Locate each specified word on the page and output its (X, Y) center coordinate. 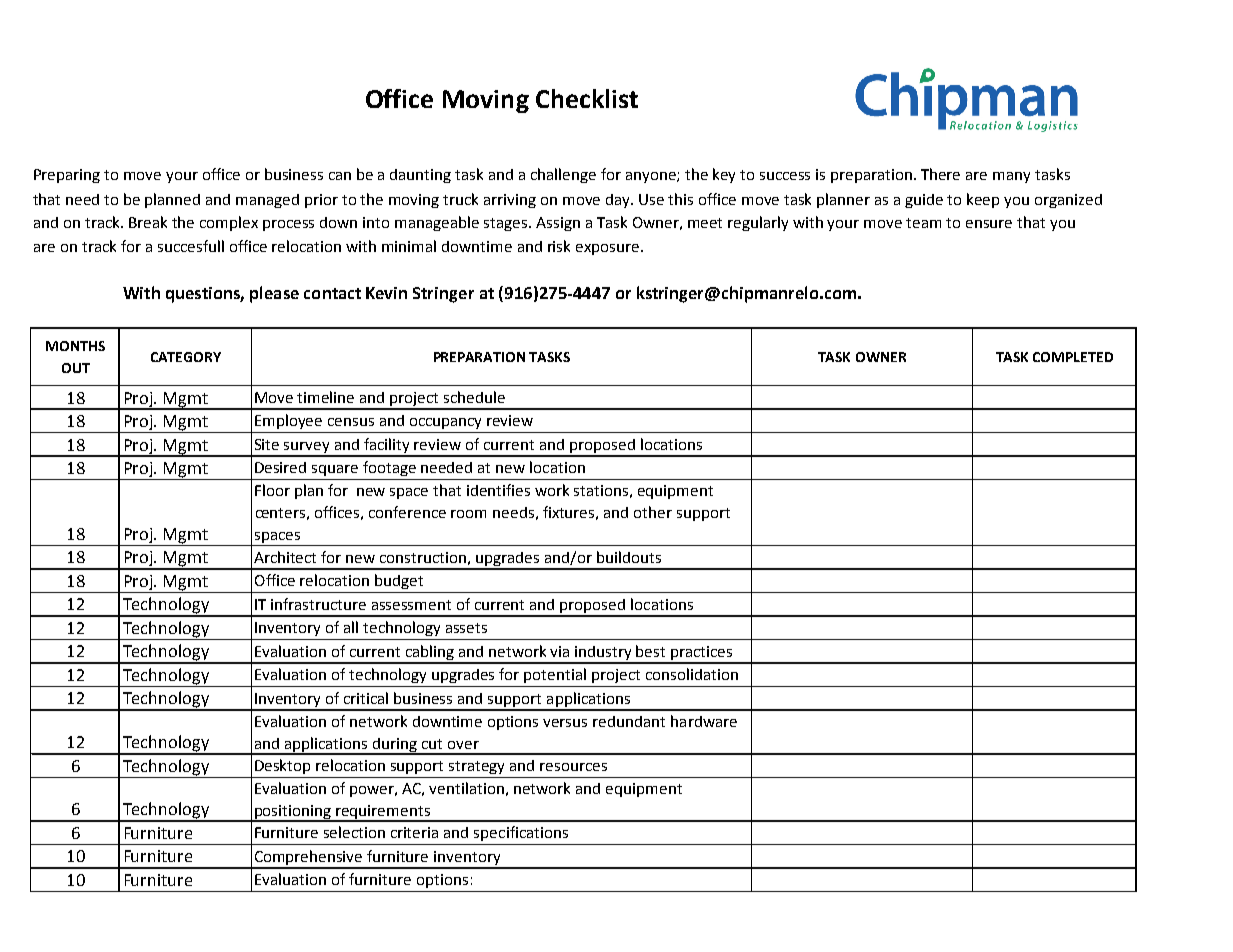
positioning (293, 813)
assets (466, 628)
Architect (285, 557)
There (940, 174)
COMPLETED (1073, 357)
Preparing (67, 176)
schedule (474, 397)
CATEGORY (186, 357)
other (653, 512)
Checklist (587, 98)
